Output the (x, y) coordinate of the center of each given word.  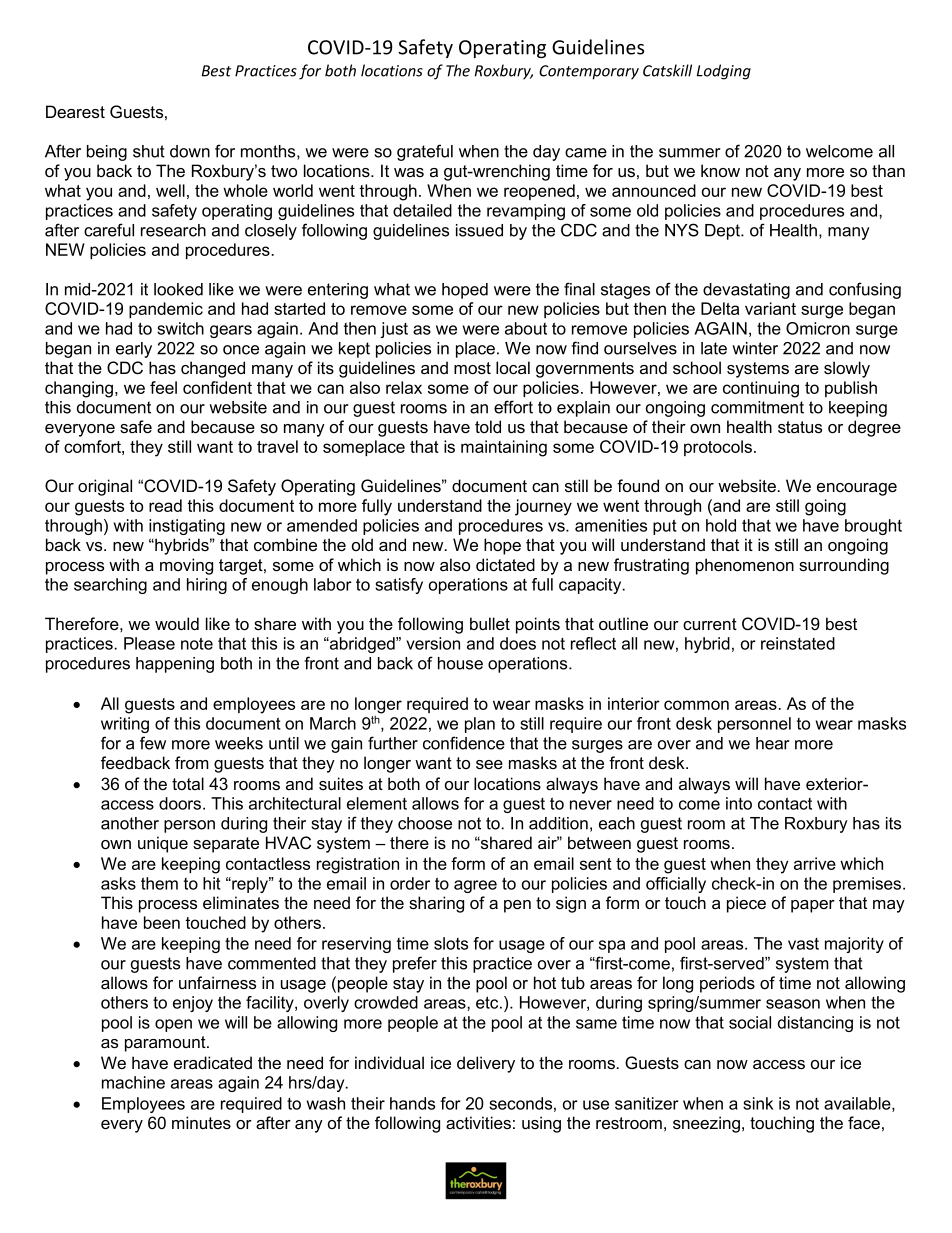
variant (770, 308)
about (526, 328)
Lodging (724, 72)
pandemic (166, 310)
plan (480, 725)
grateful (425, 152)
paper (813, 906)
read (165, 505)
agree (475, 886)
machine (133, 1082)
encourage (857, 489)
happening (175, 665)
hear (773, 743)
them (159, 883)
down (190, 151)
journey (543, 507)
